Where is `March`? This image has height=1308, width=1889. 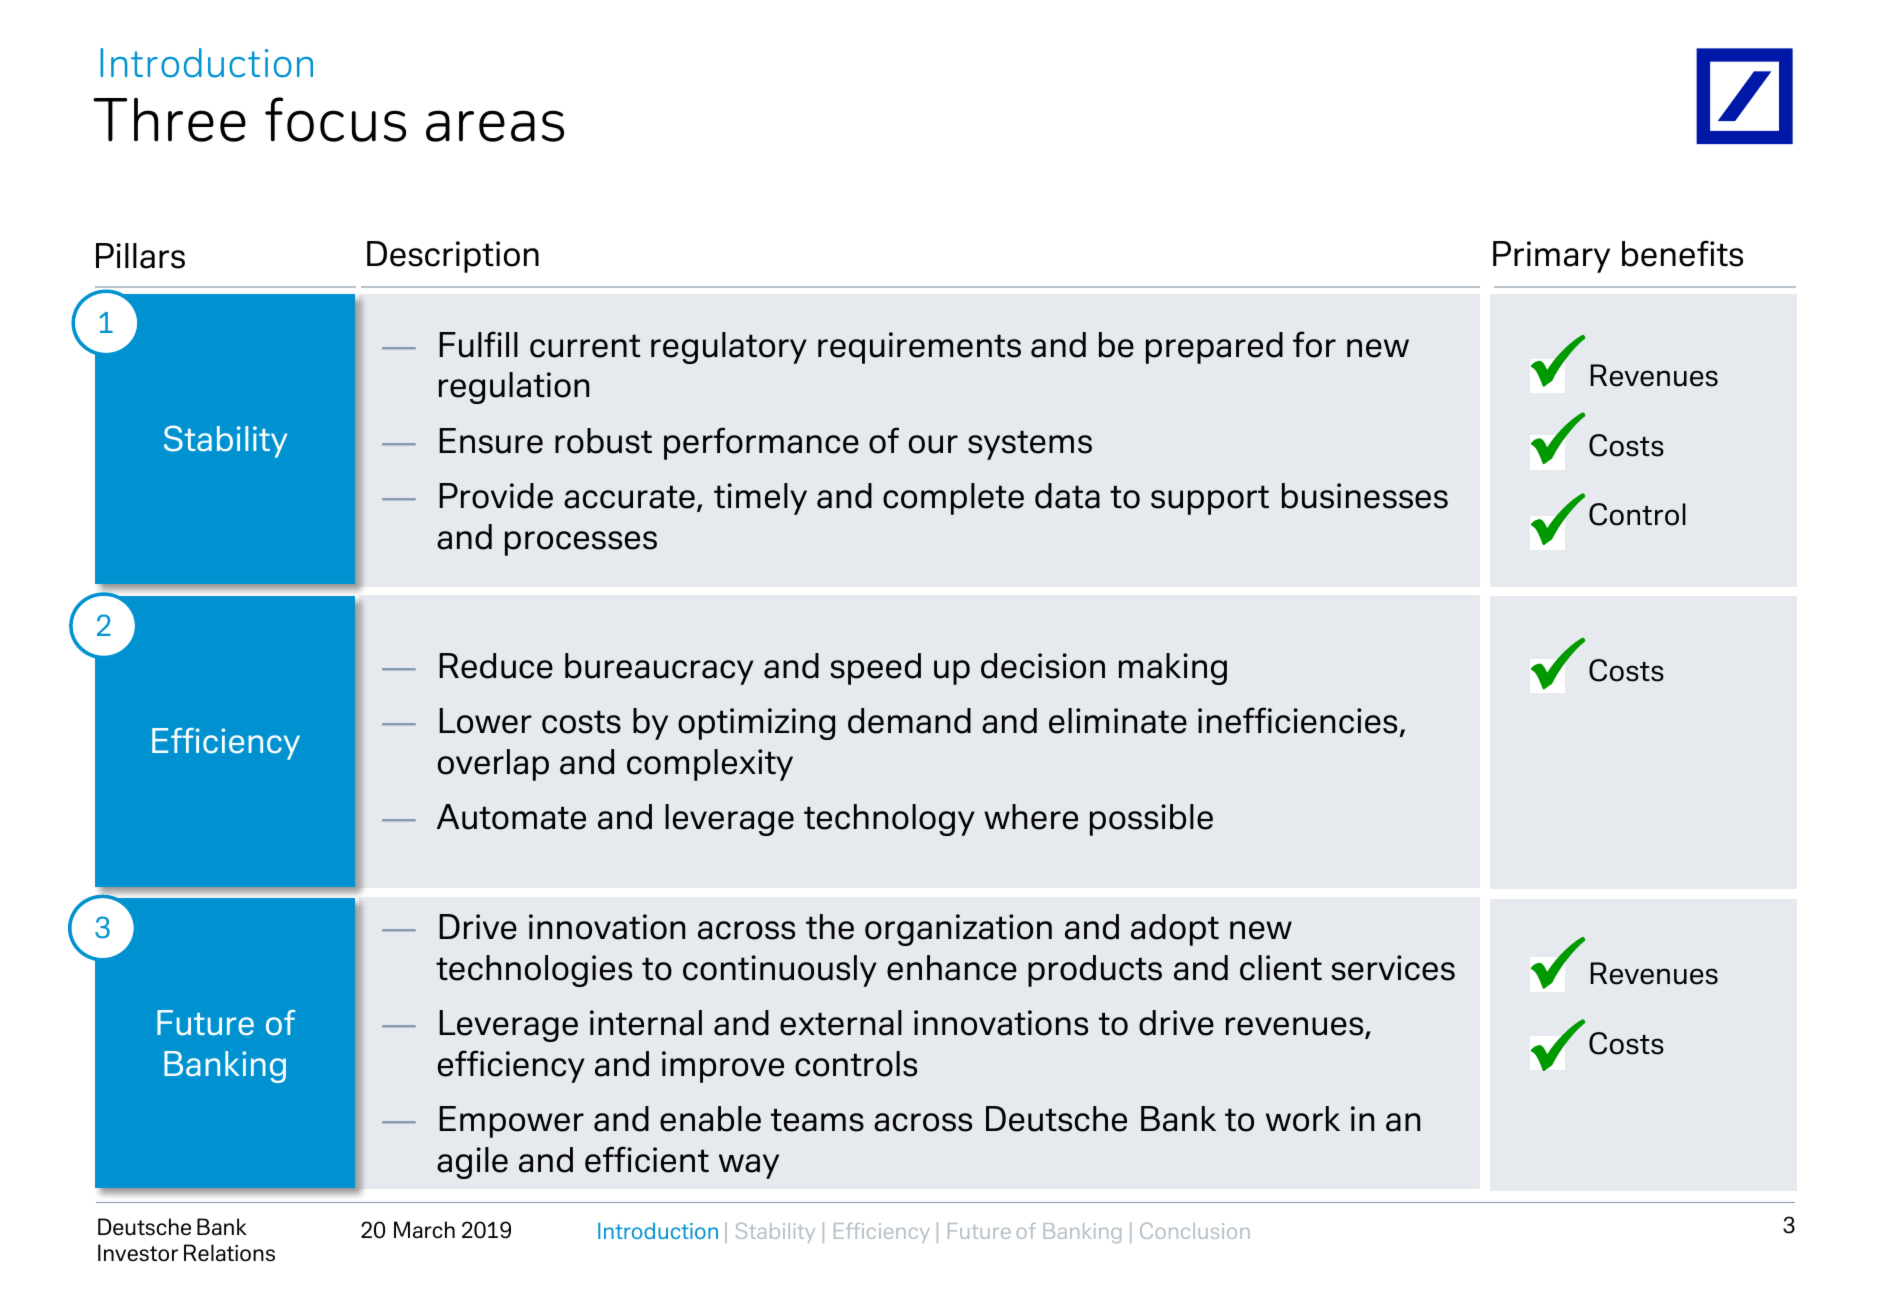
March is located at coordinates (424, 1230).
